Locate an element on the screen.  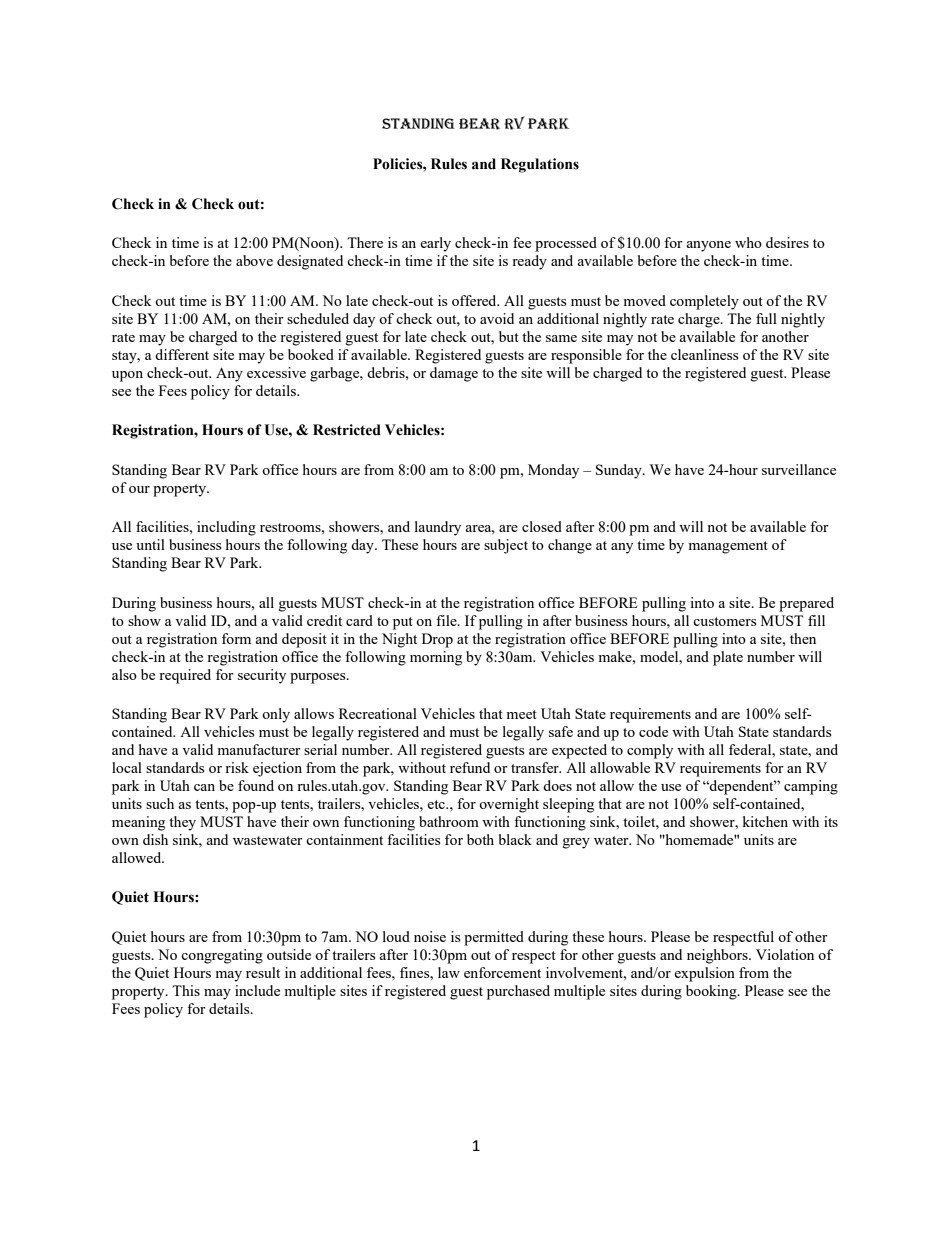
above is located at coordinates (254, 260).
